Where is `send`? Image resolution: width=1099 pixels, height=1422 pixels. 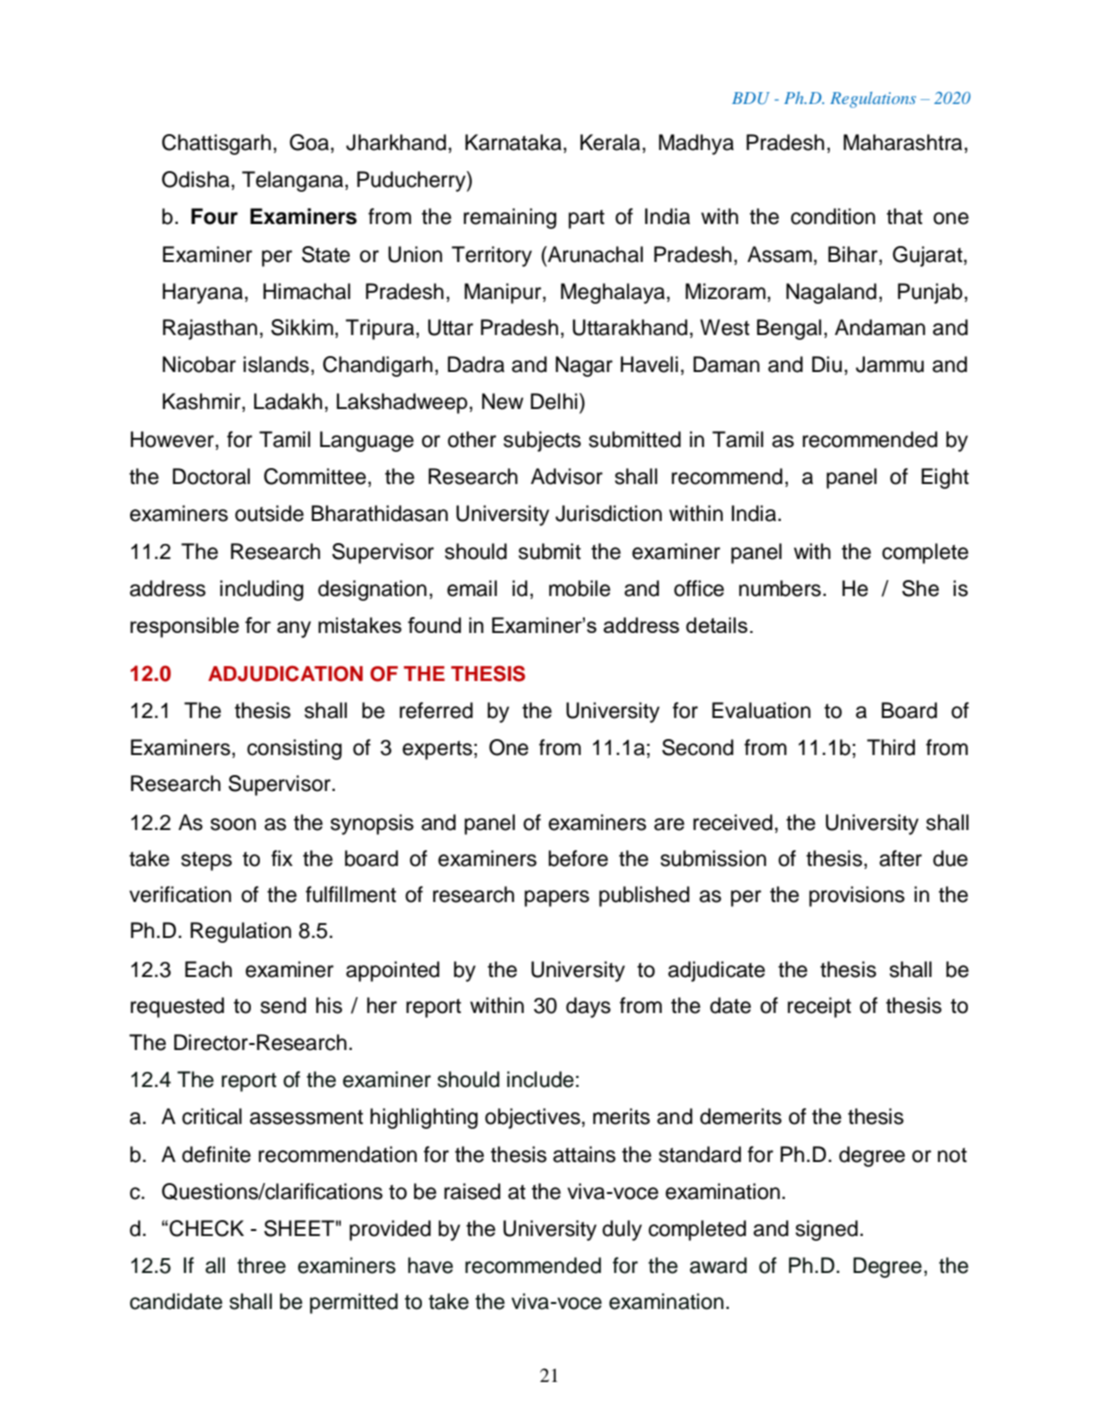 send is located at coordinates (283, 1005).
